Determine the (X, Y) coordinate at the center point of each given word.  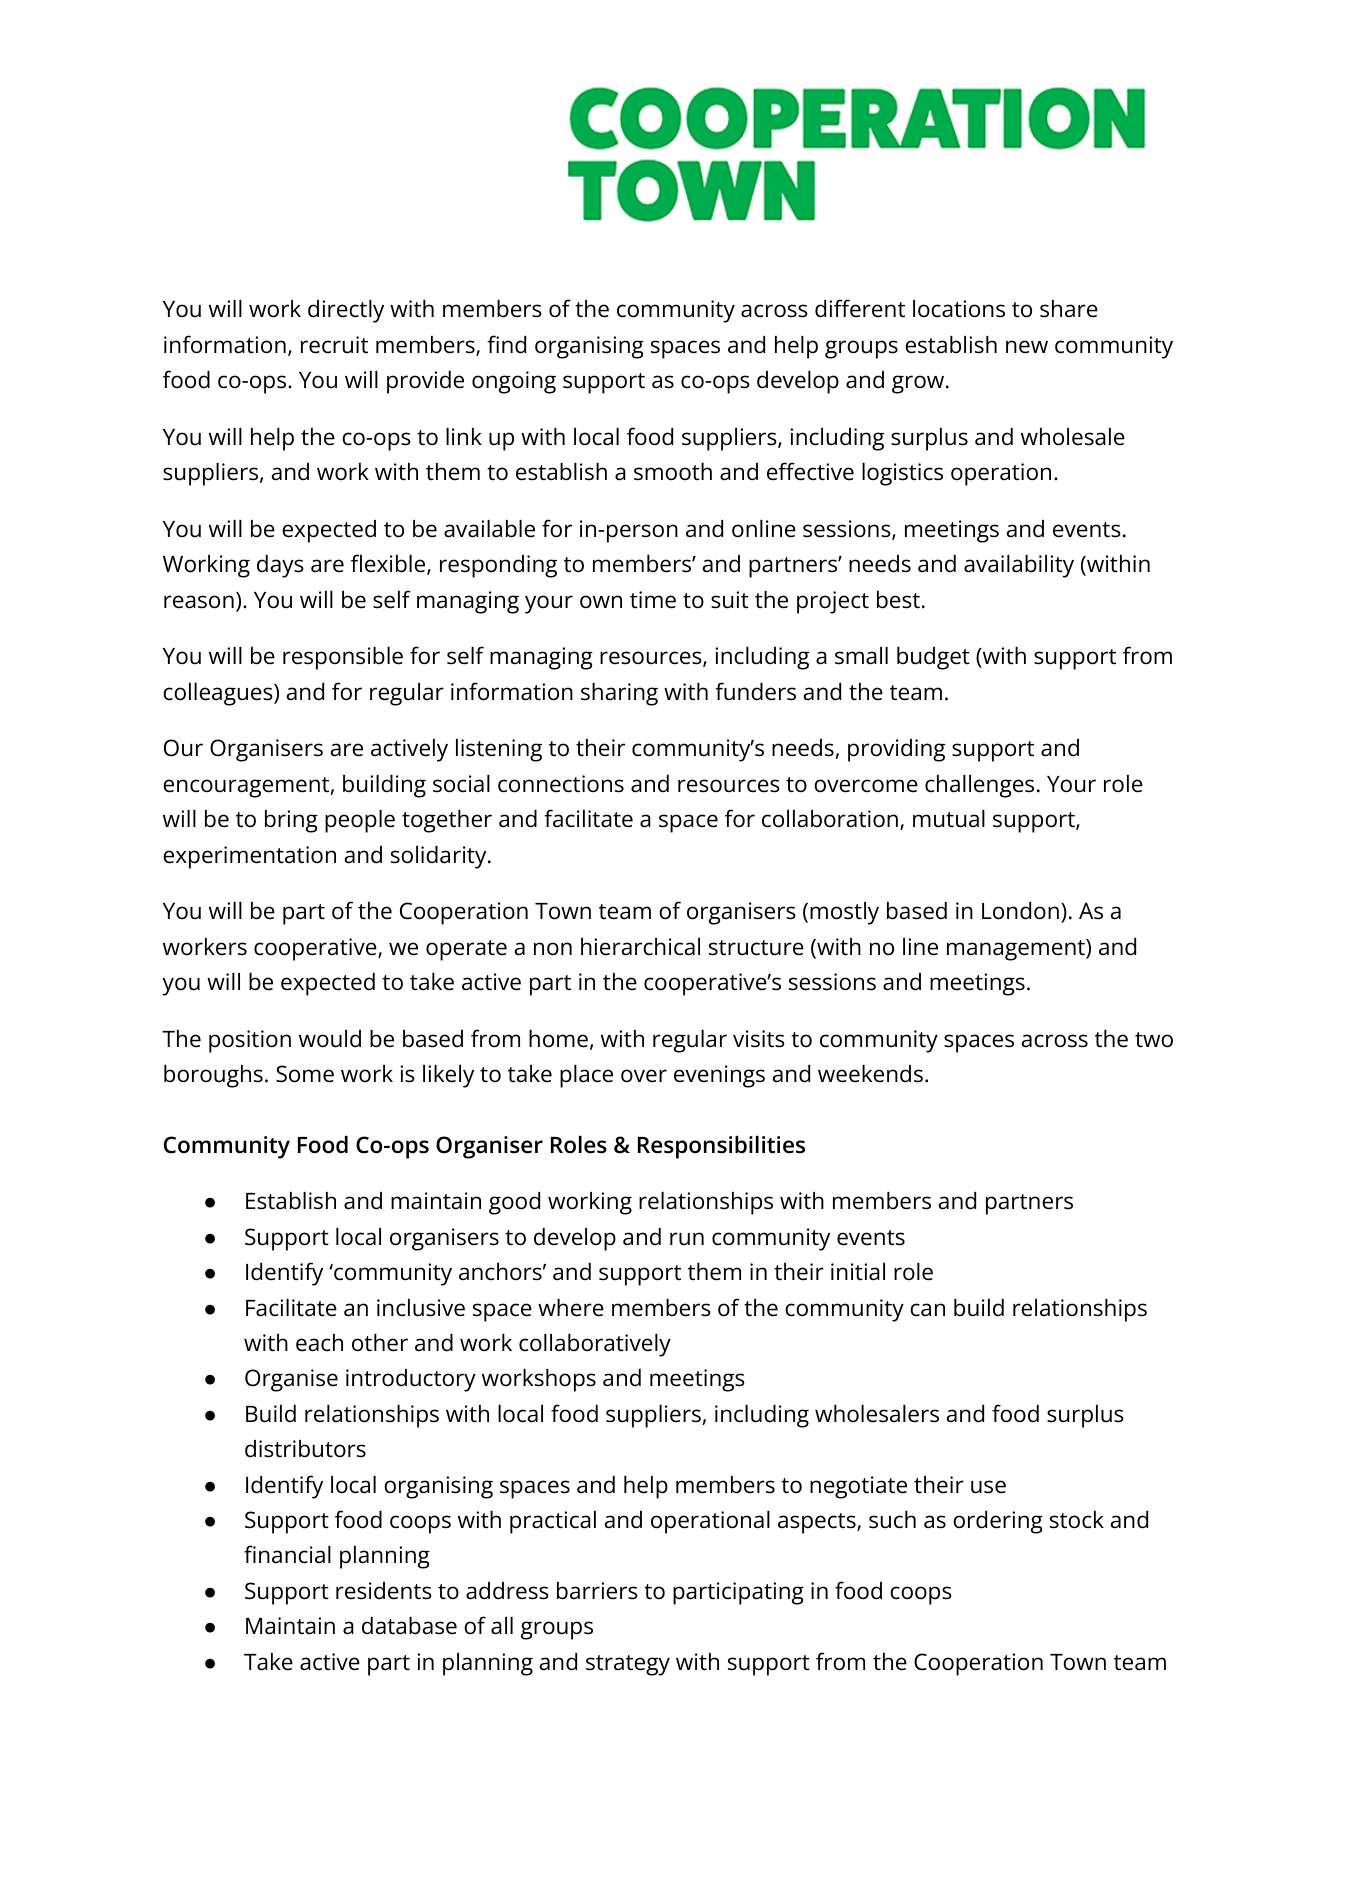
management (1017, 950)
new (1027, 347)
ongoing (514, 382)
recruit (334, 345)
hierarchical (640, 947)
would (330, 1039)
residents (384, 1591)
